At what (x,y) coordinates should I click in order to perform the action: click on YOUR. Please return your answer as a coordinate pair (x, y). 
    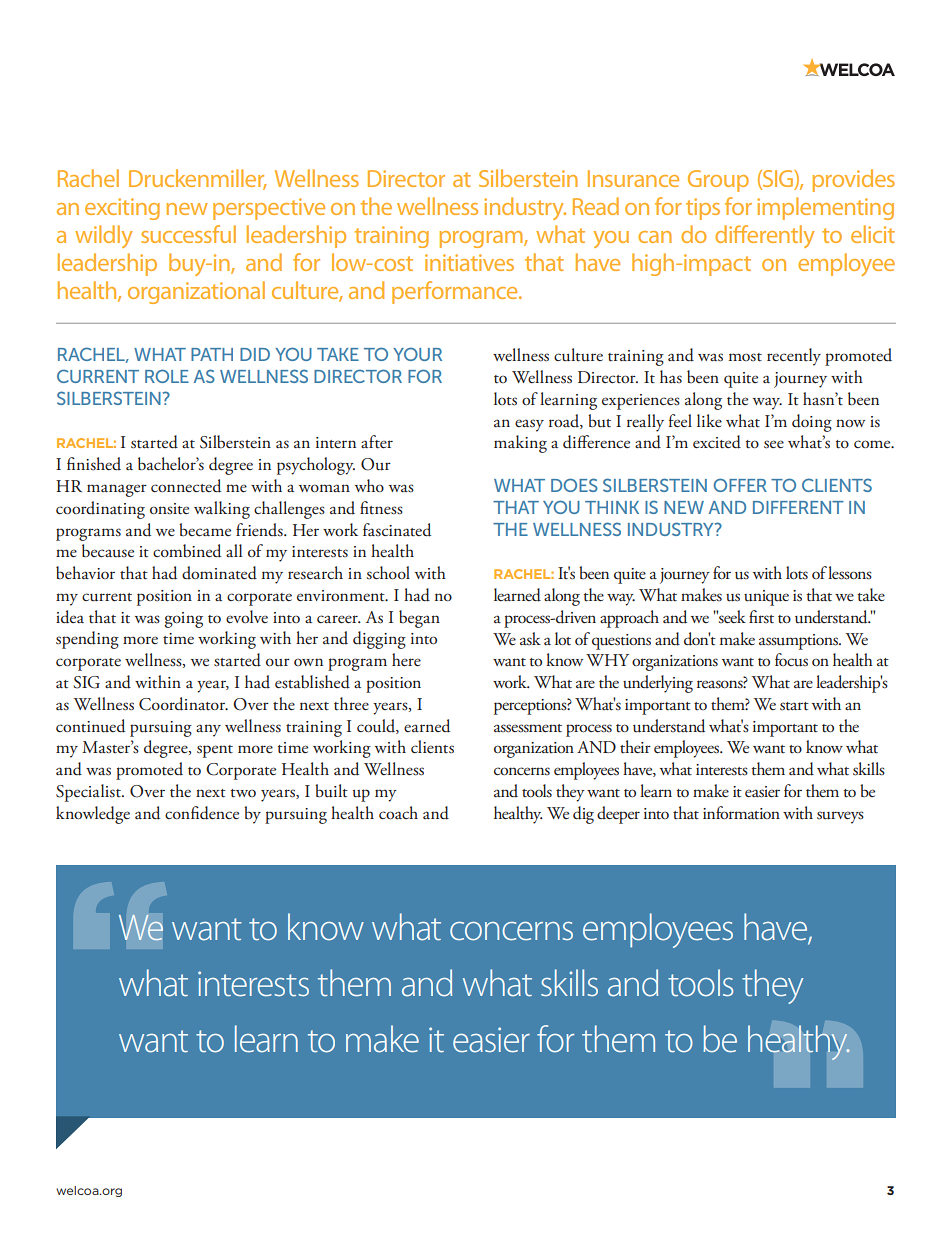
    Looking at the image, I should click on (417, 354).
